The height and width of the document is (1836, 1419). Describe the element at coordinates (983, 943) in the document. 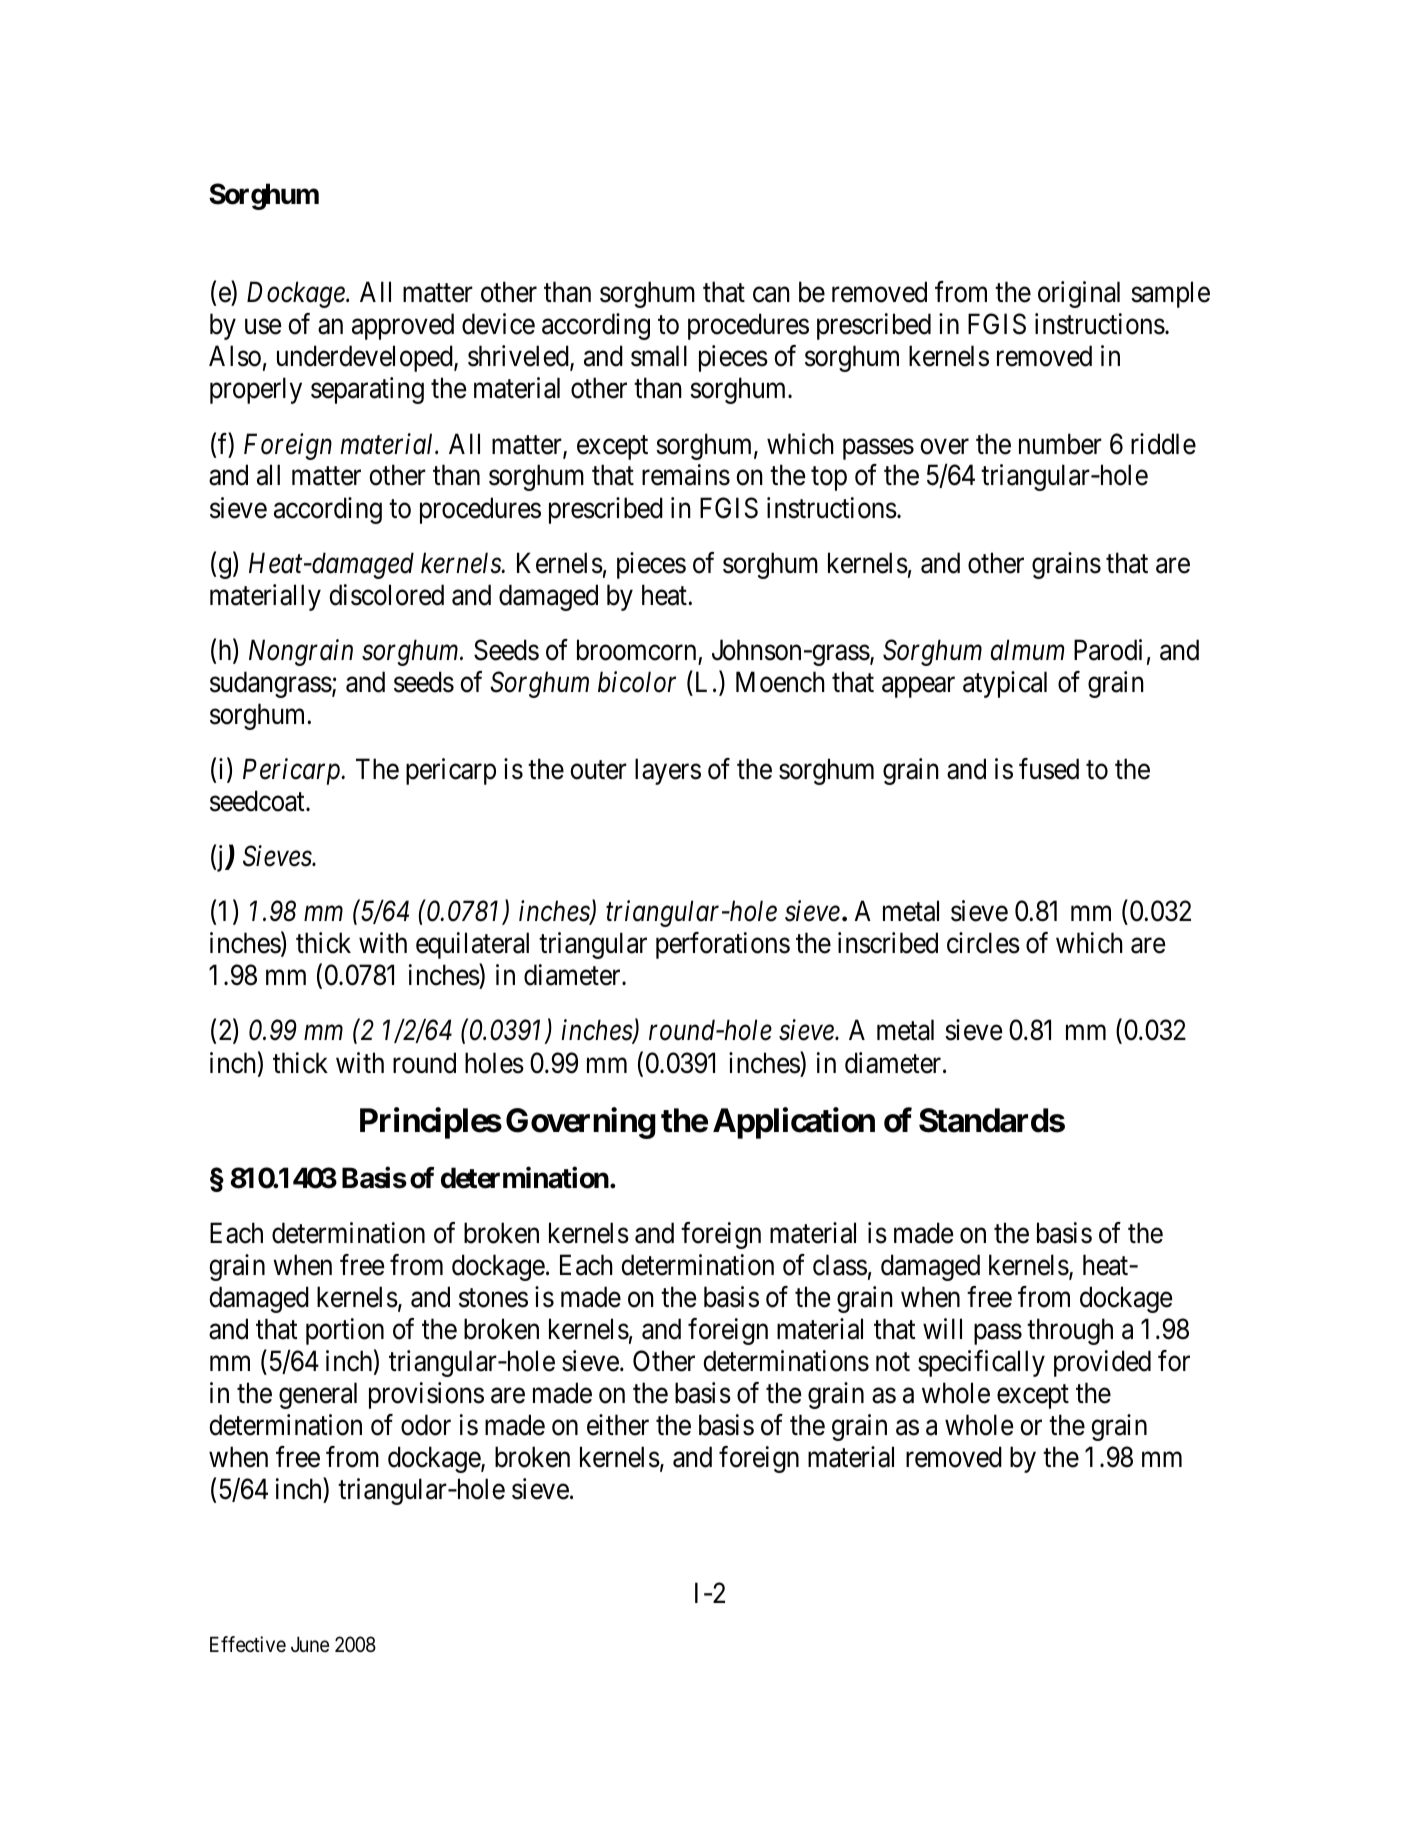

I see `circles` at that location.
